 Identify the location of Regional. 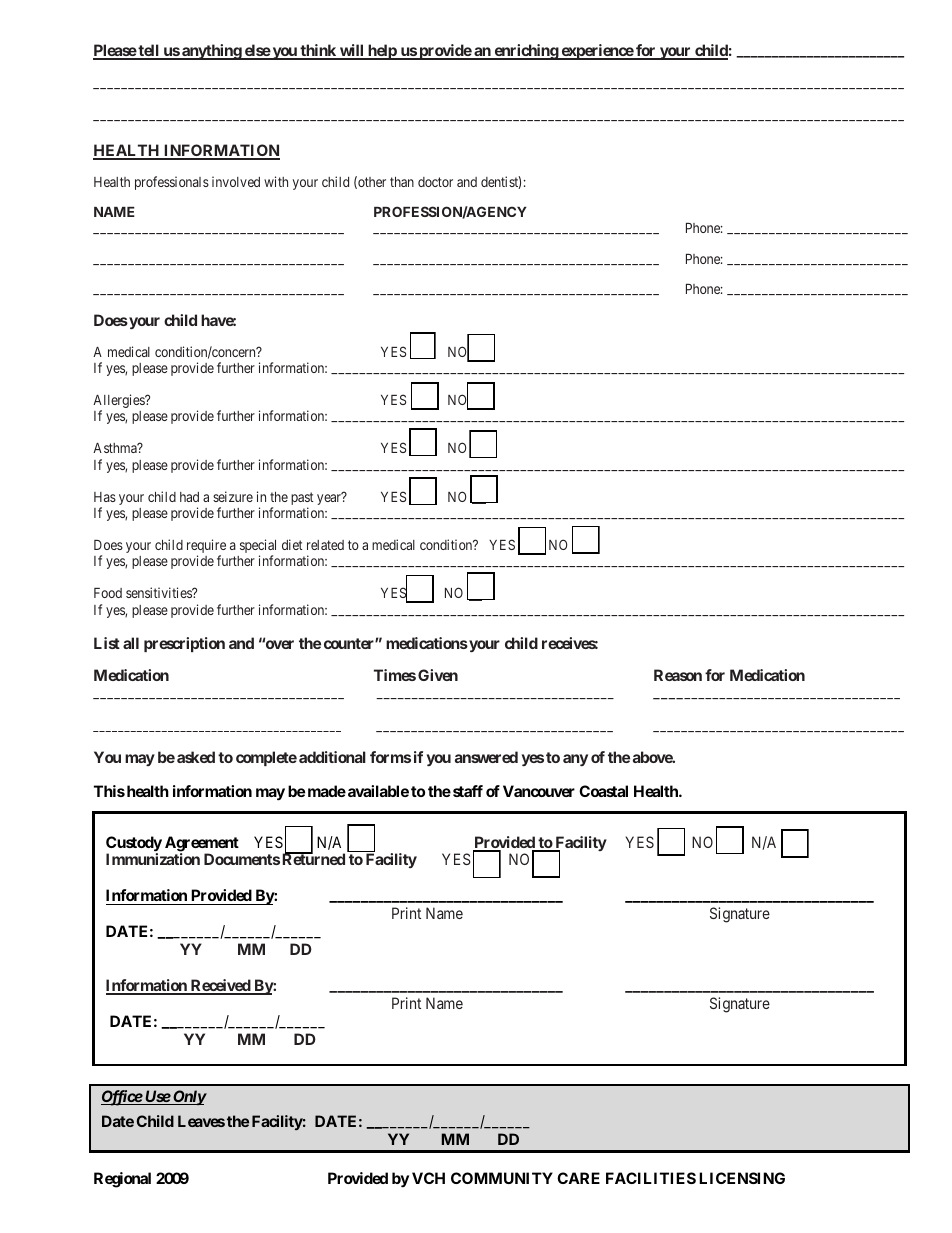
(122, 1180).
